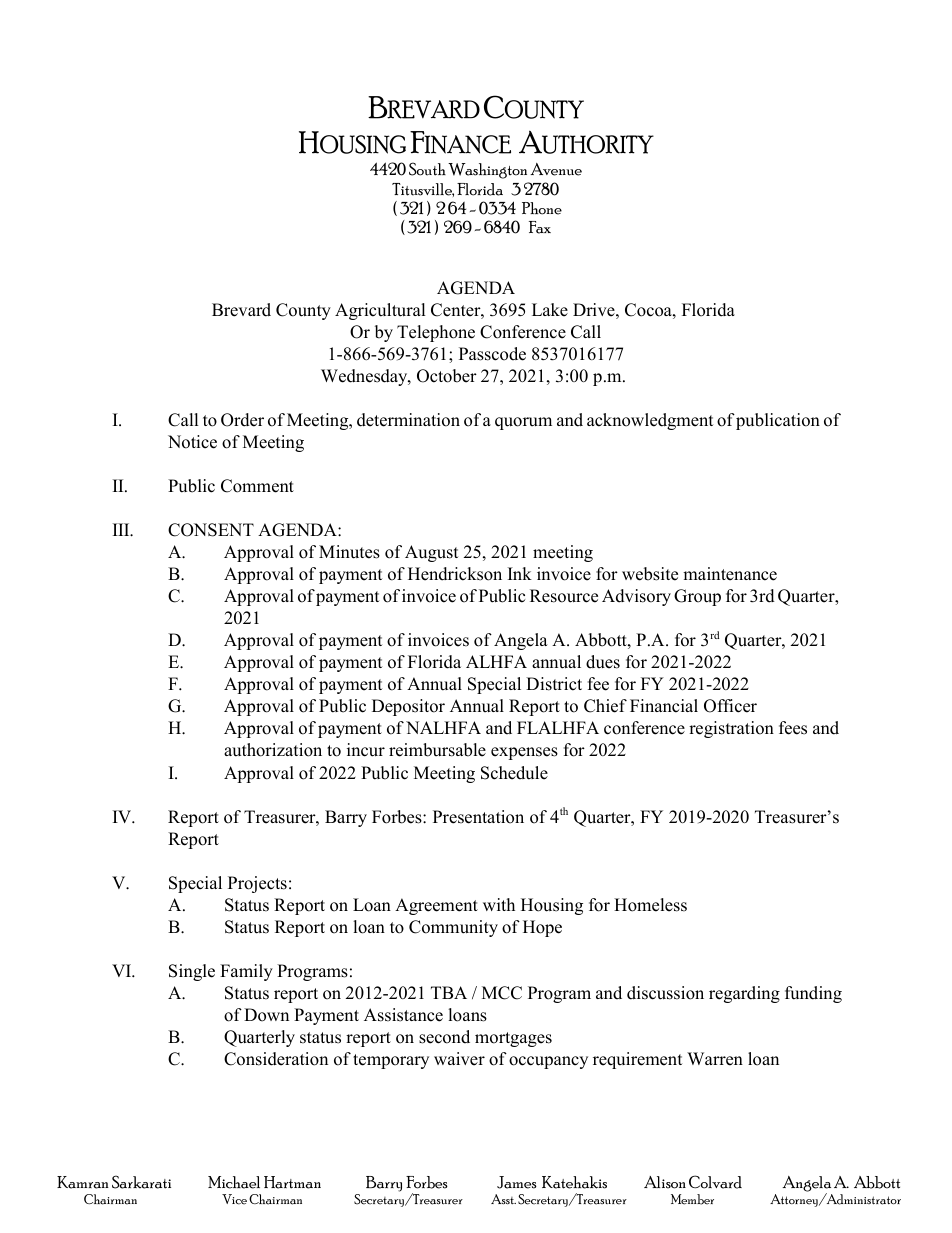  Describe the element at coordinates (234, 1182) in the page. I see `Michael` at that location.
